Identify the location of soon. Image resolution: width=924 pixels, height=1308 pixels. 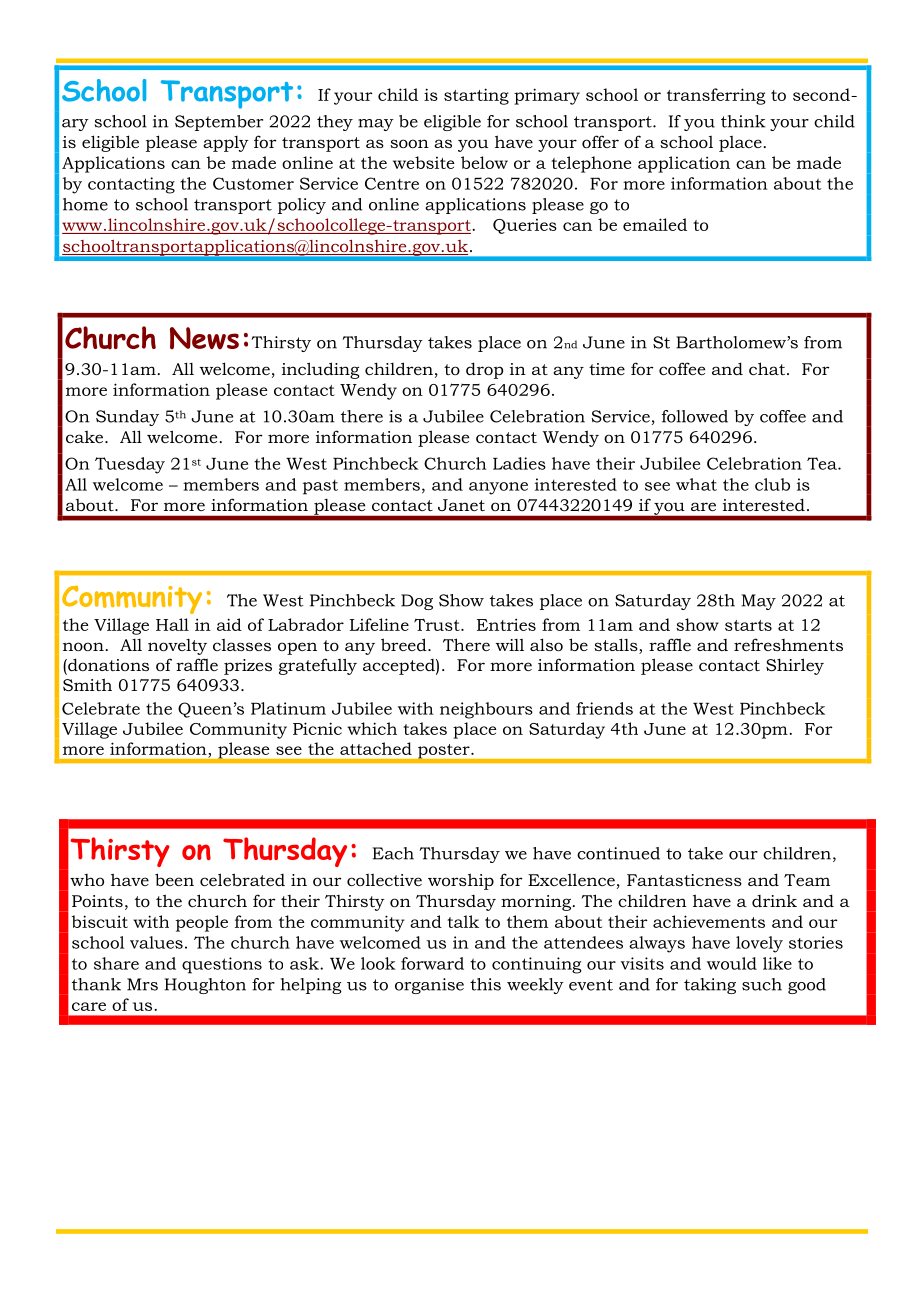
(409, 143).
